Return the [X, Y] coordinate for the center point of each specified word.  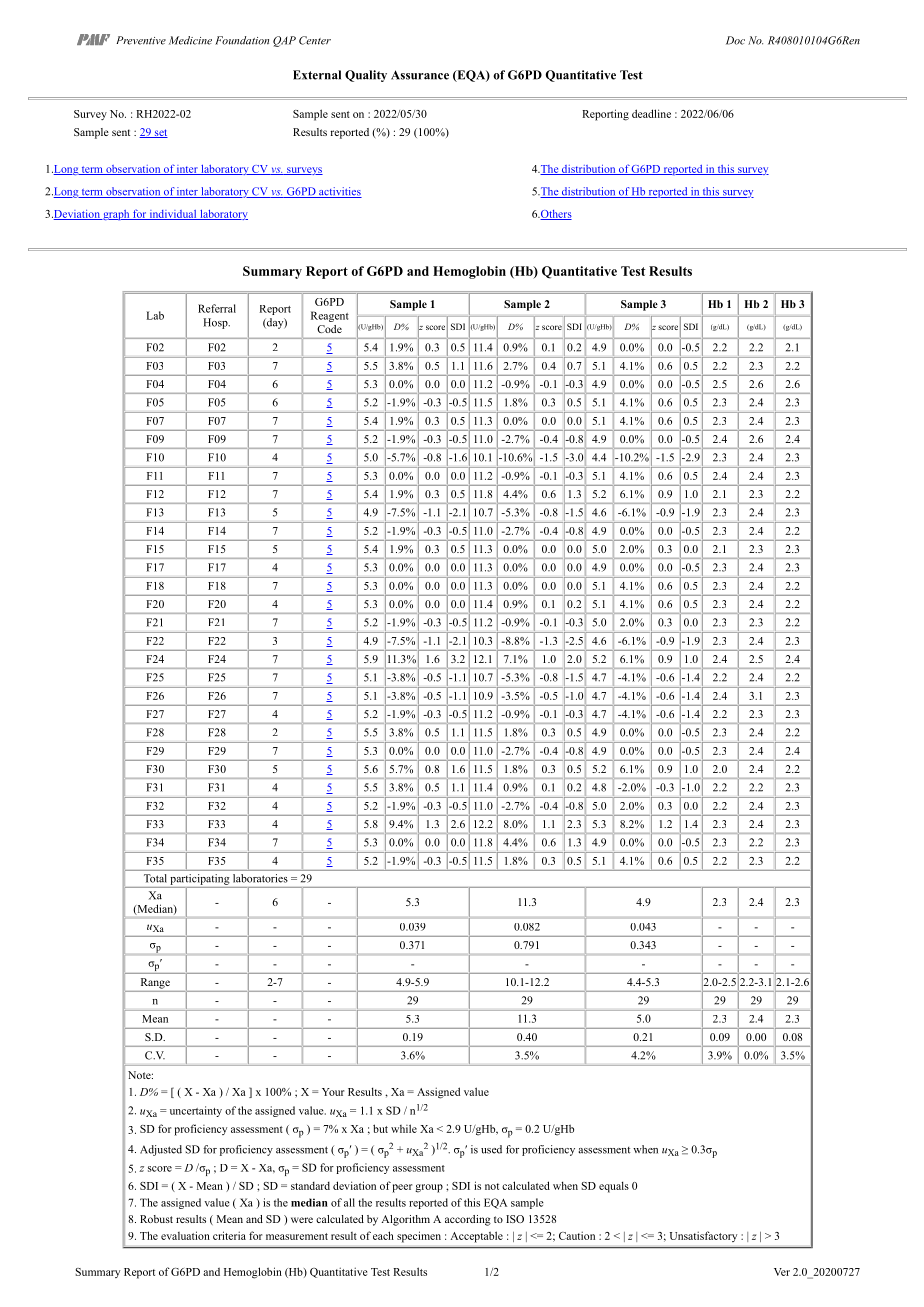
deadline [651, 113]
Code [329, 329]
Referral [217, 308]
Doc [735, 40]
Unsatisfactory [703, 1236]
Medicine [190, 40]
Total [155, 878]
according [468, 1220]
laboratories [260, 878]
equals [614, 1187]
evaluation [185, 1235]
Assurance [420, 75]
